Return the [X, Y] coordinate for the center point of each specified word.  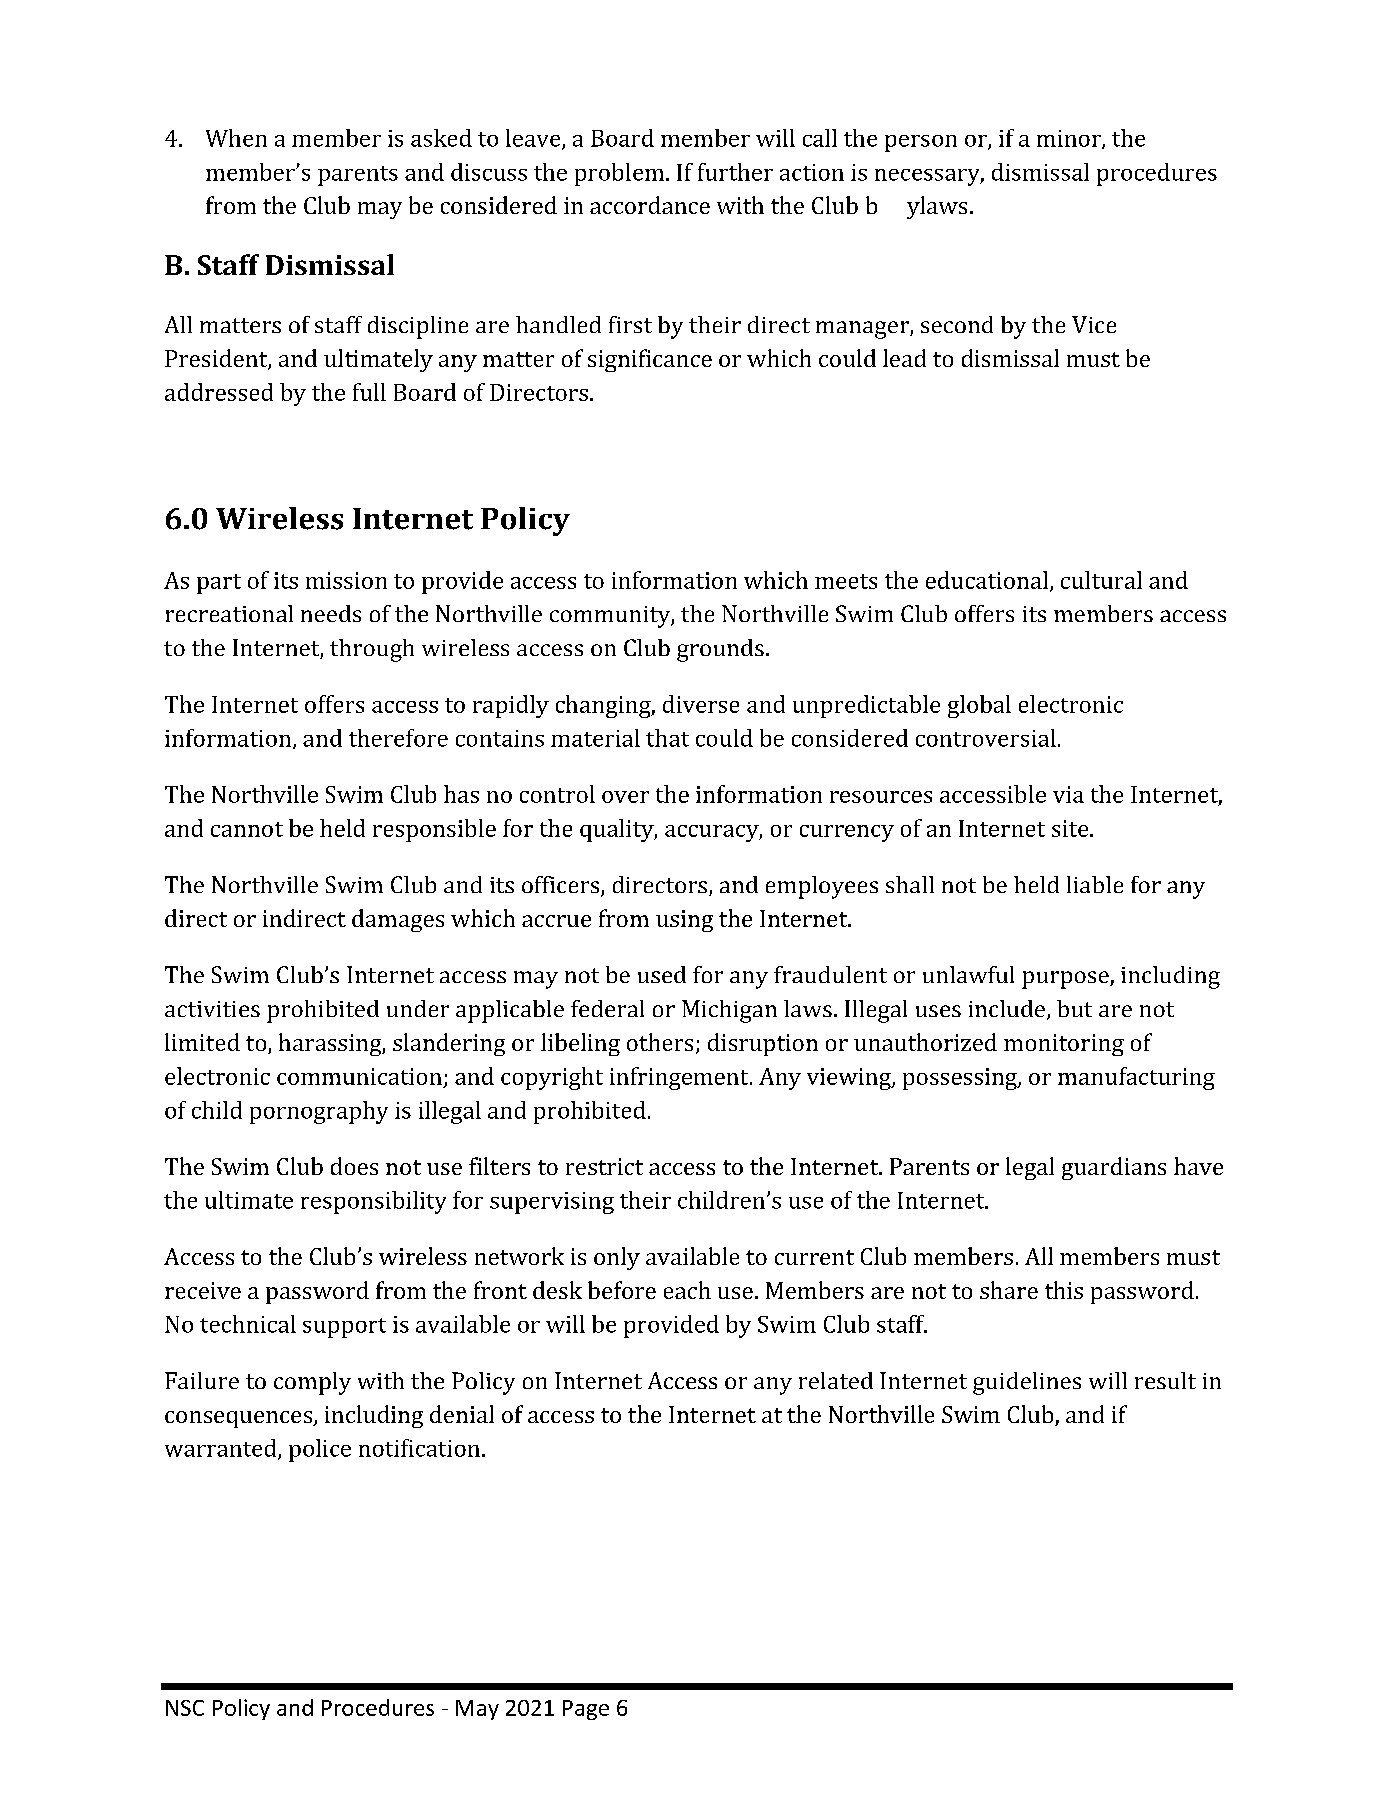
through [372, 650]
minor [1070, 139]
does [354, 1166]
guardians [1114, 1168]
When [236, 138]
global [979, 706]
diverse [701, 704]
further [735, 172]
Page [586, 1710]
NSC [185, 1708]
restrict [604, 1166]
